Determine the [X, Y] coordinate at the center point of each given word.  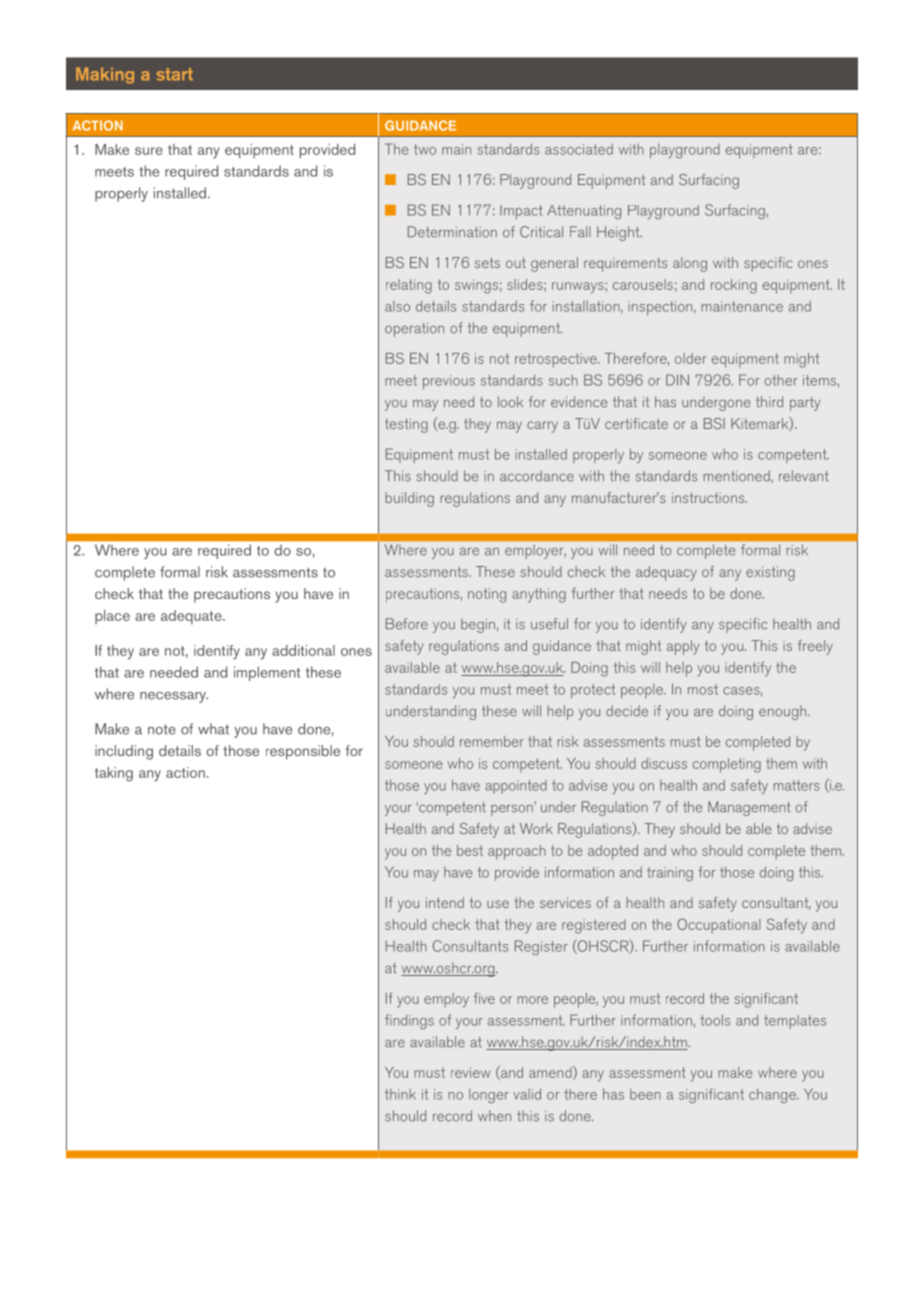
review [470, 1072]
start [175, 74]
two [425, 149]
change [773, 1095]
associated [579, 149]
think [400, 1094]
